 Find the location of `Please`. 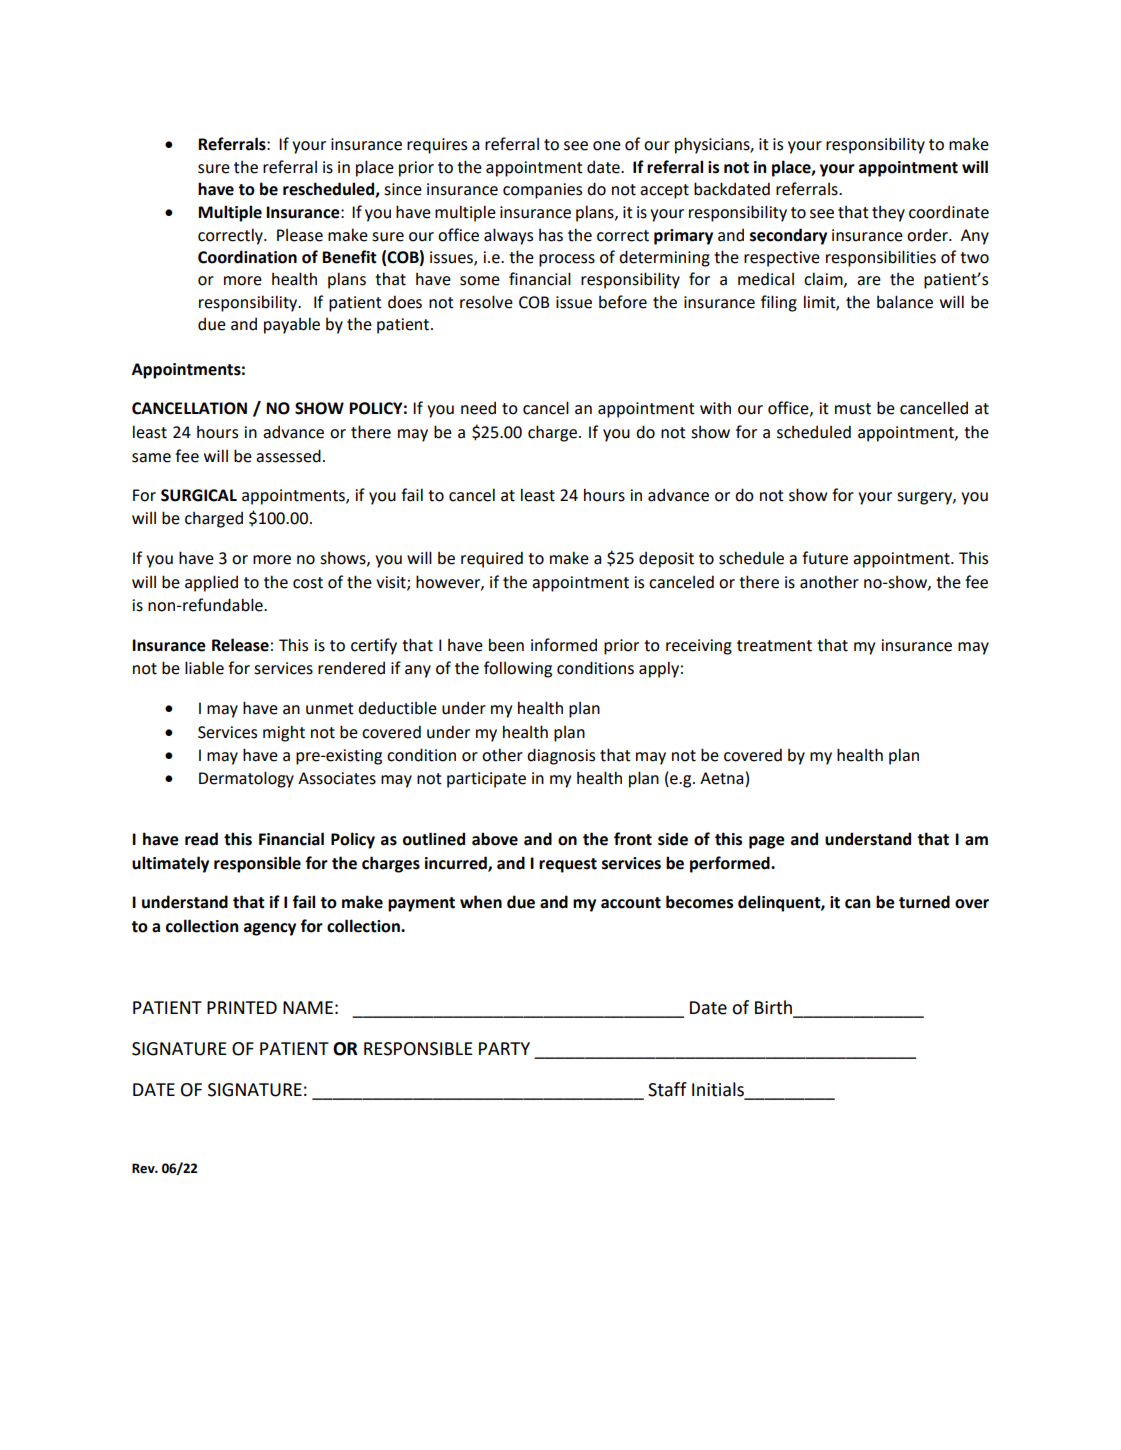

Please is located at coordinates (300, 235).
